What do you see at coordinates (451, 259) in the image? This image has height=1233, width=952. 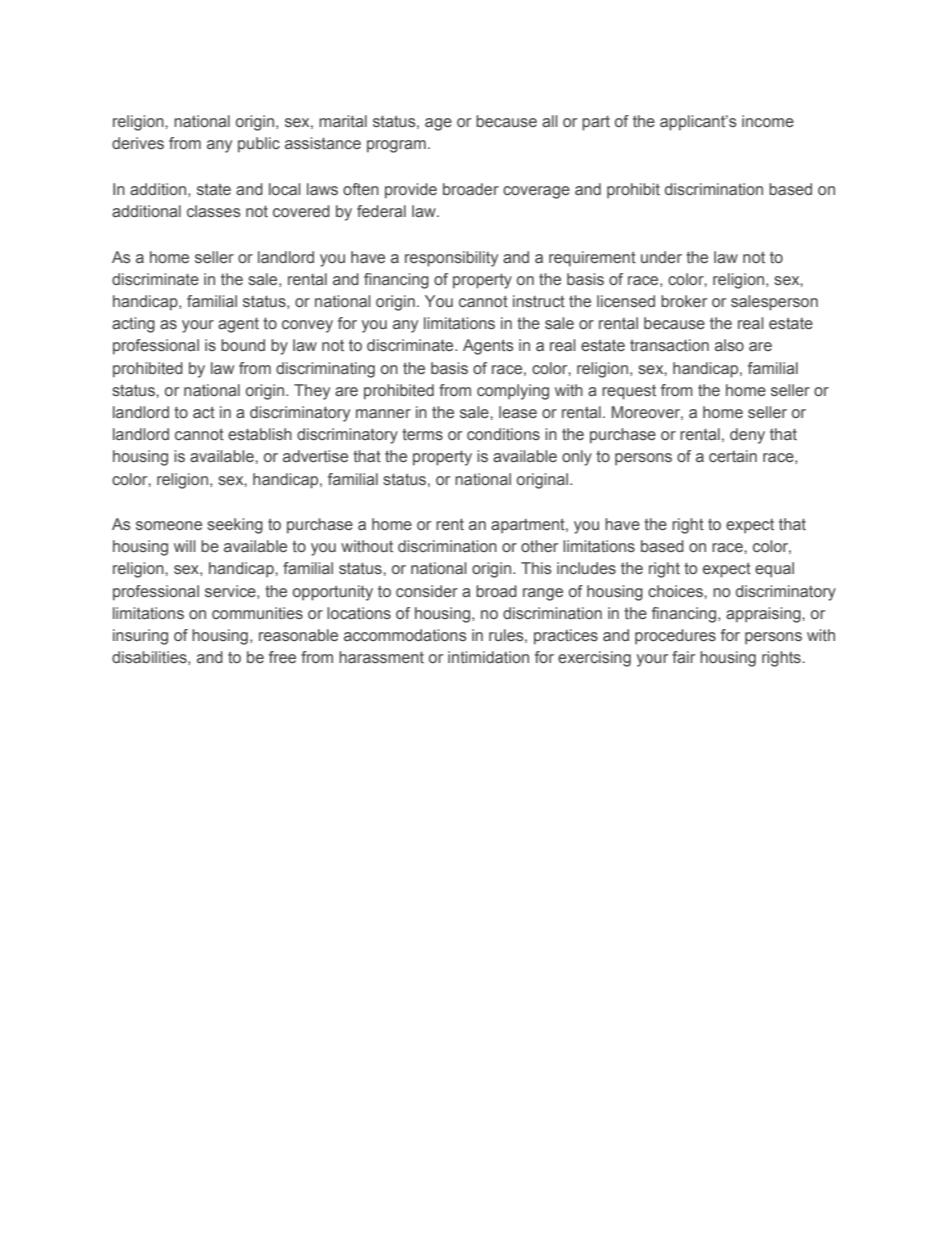 I see `responsibility` at bounding box center [451, 259].
